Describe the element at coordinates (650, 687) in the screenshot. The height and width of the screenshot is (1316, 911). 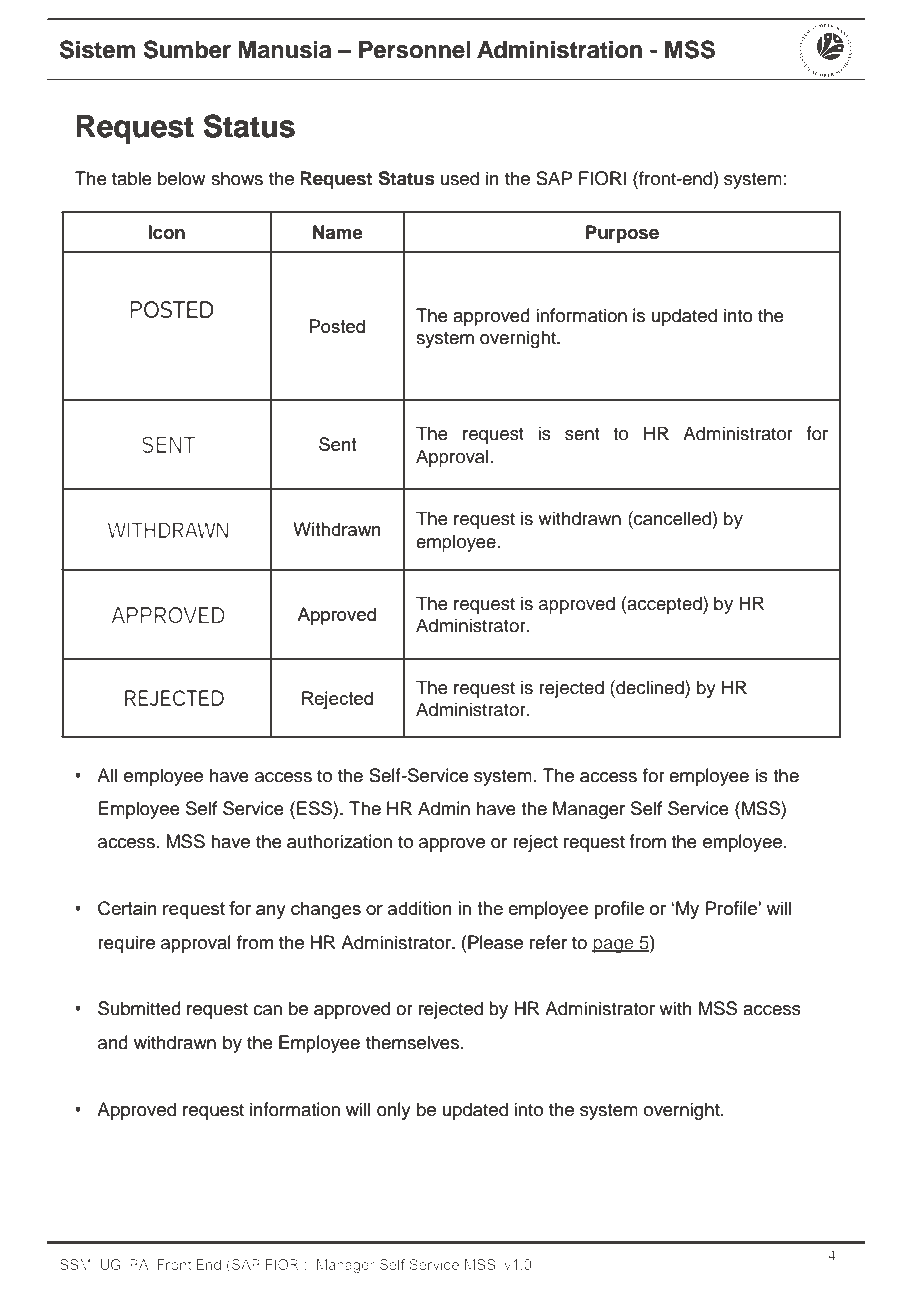
I see `declined` at that location.
